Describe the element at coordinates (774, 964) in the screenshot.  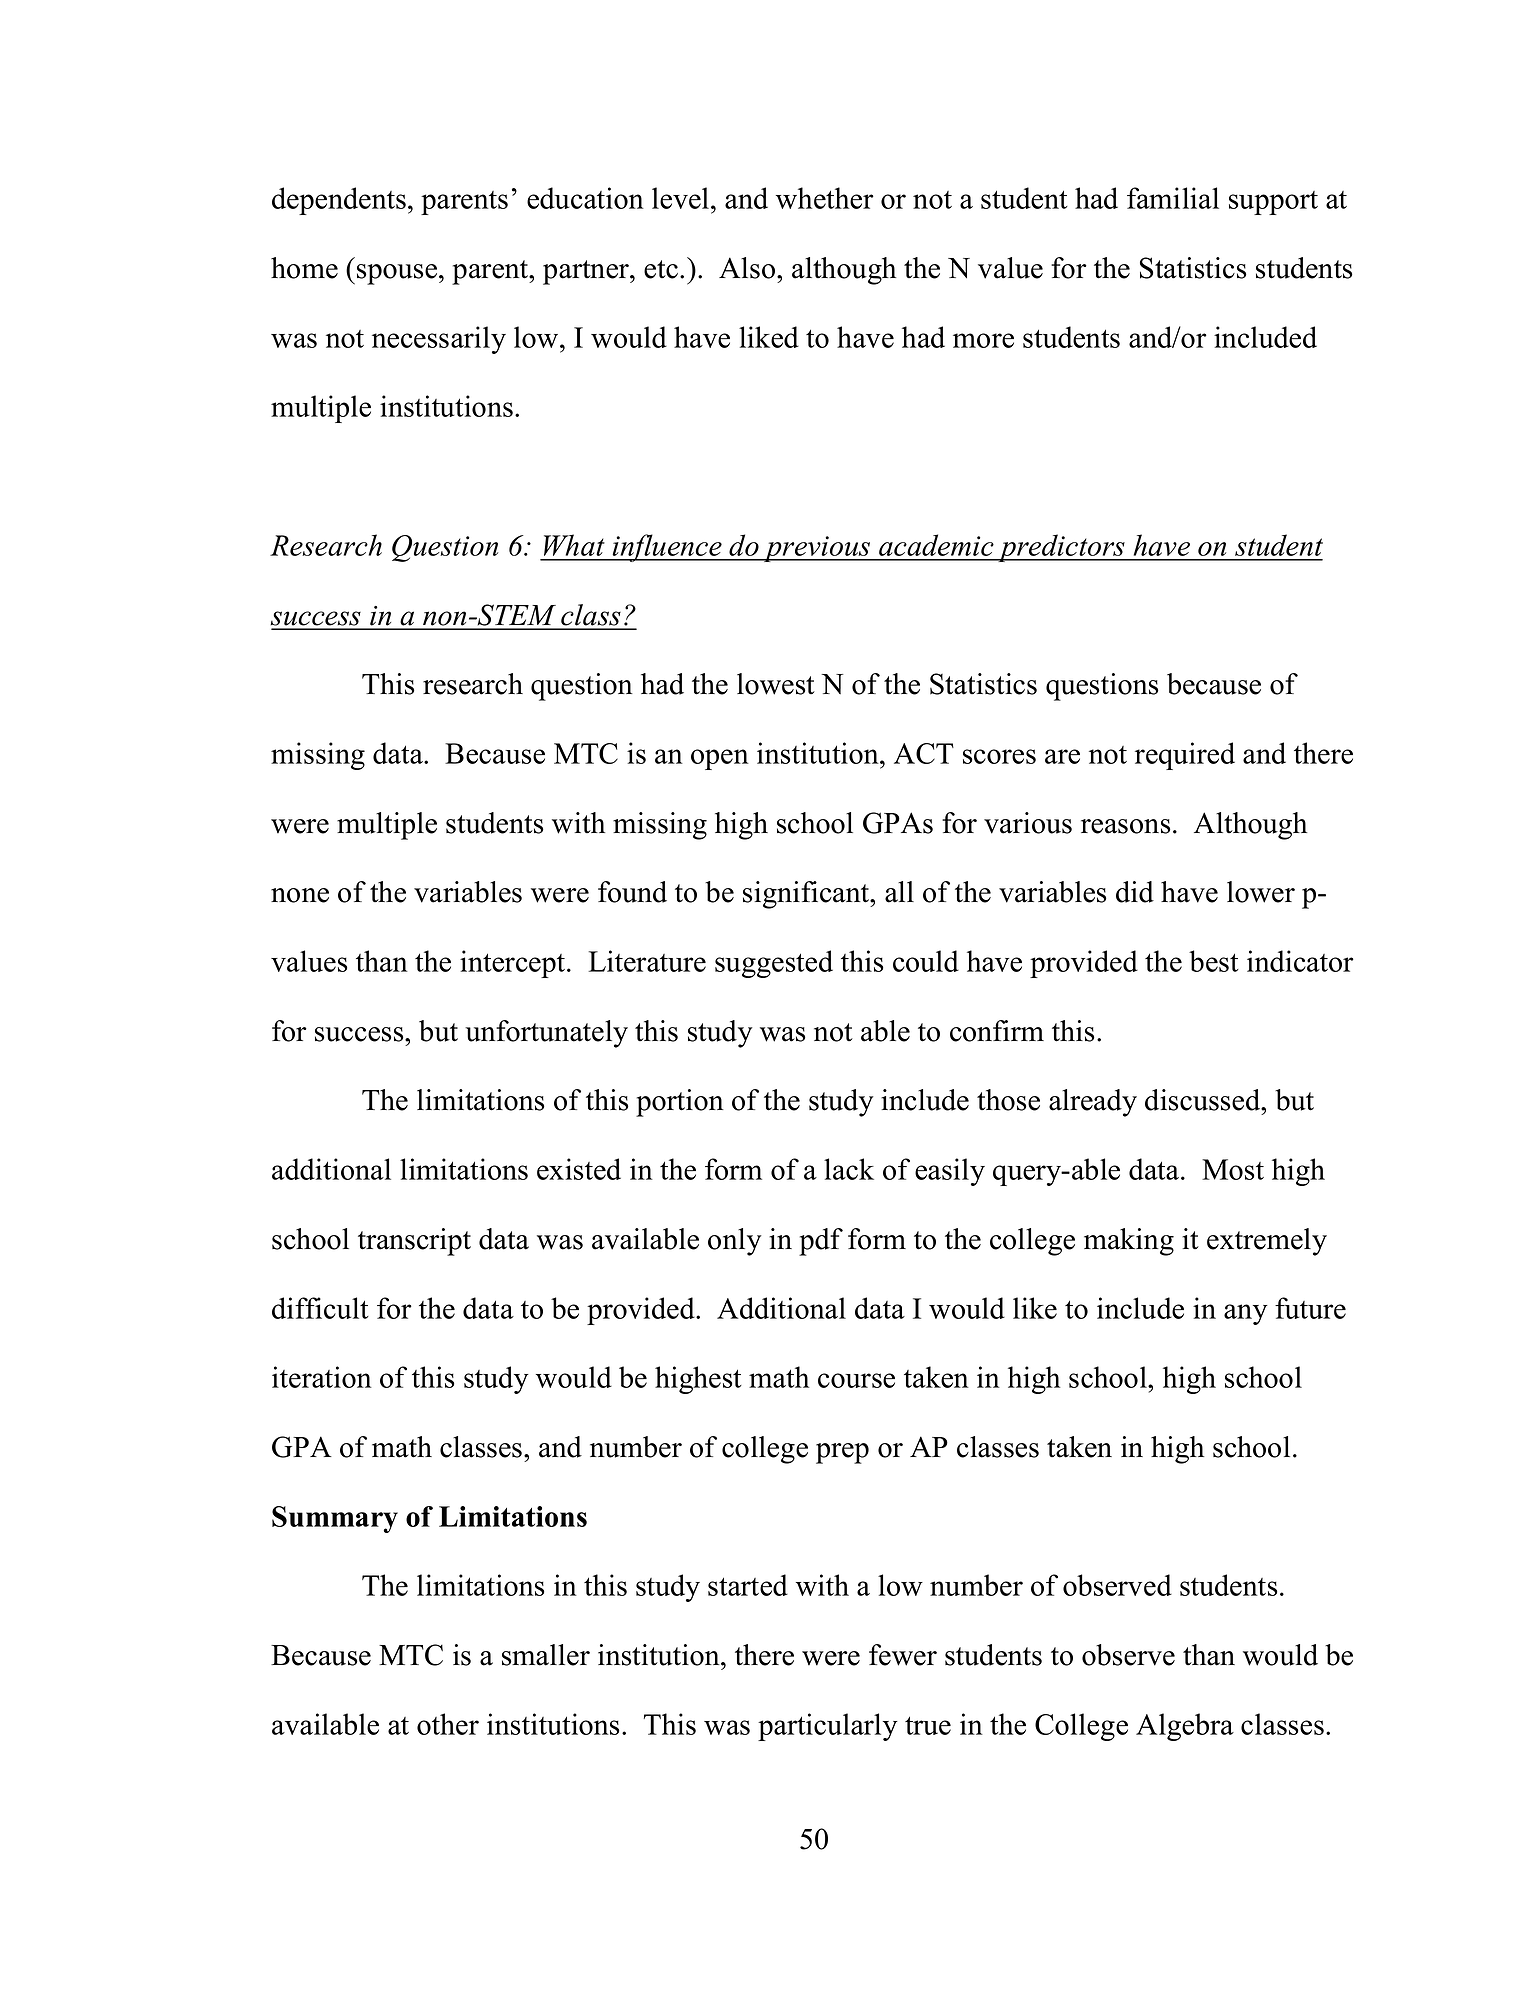
I see `suggested` at that location.
